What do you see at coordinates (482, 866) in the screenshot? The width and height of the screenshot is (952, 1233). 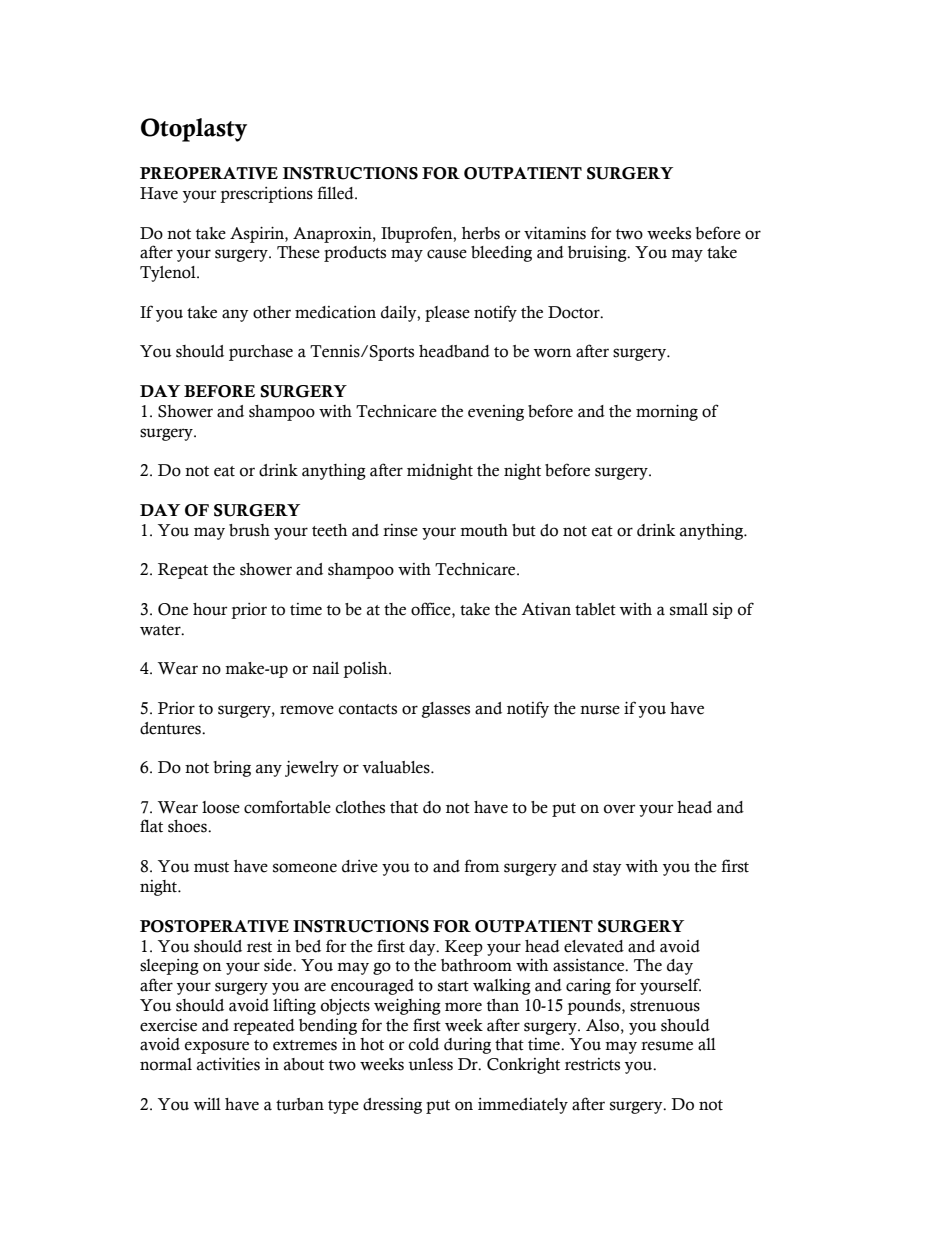 I see `from` at bounding box center [482, 866].
